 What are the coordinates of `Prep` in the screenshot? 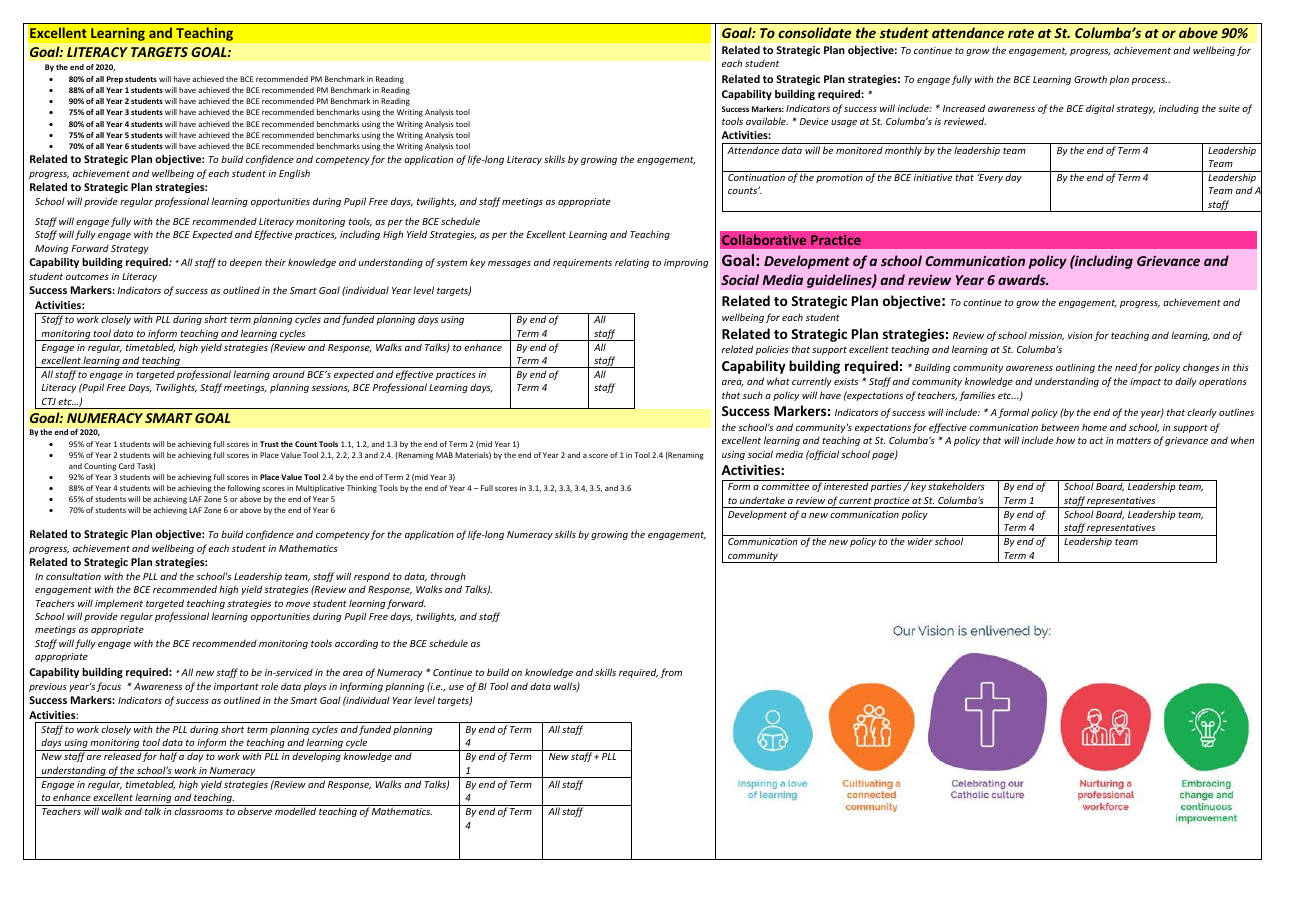 It's located at (115, 80).
